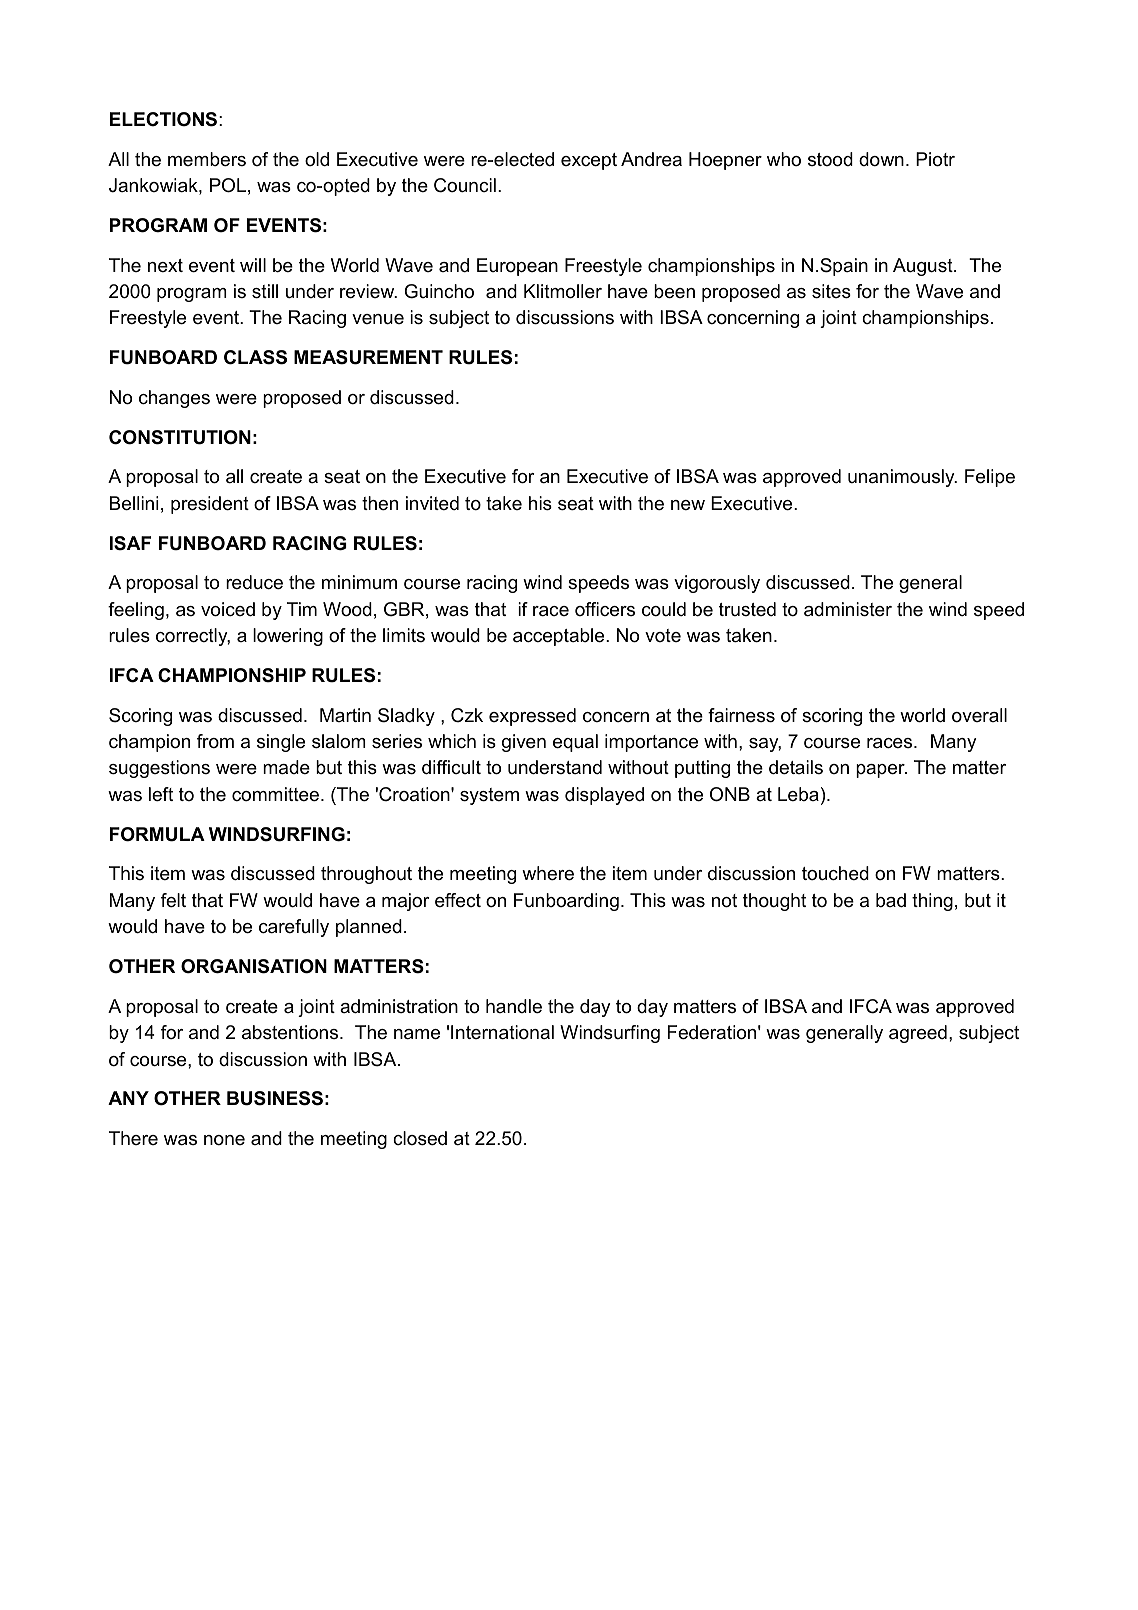 This screenshot has width=1138, height=1610. I want to click on unanimously, so click(902, 478).
